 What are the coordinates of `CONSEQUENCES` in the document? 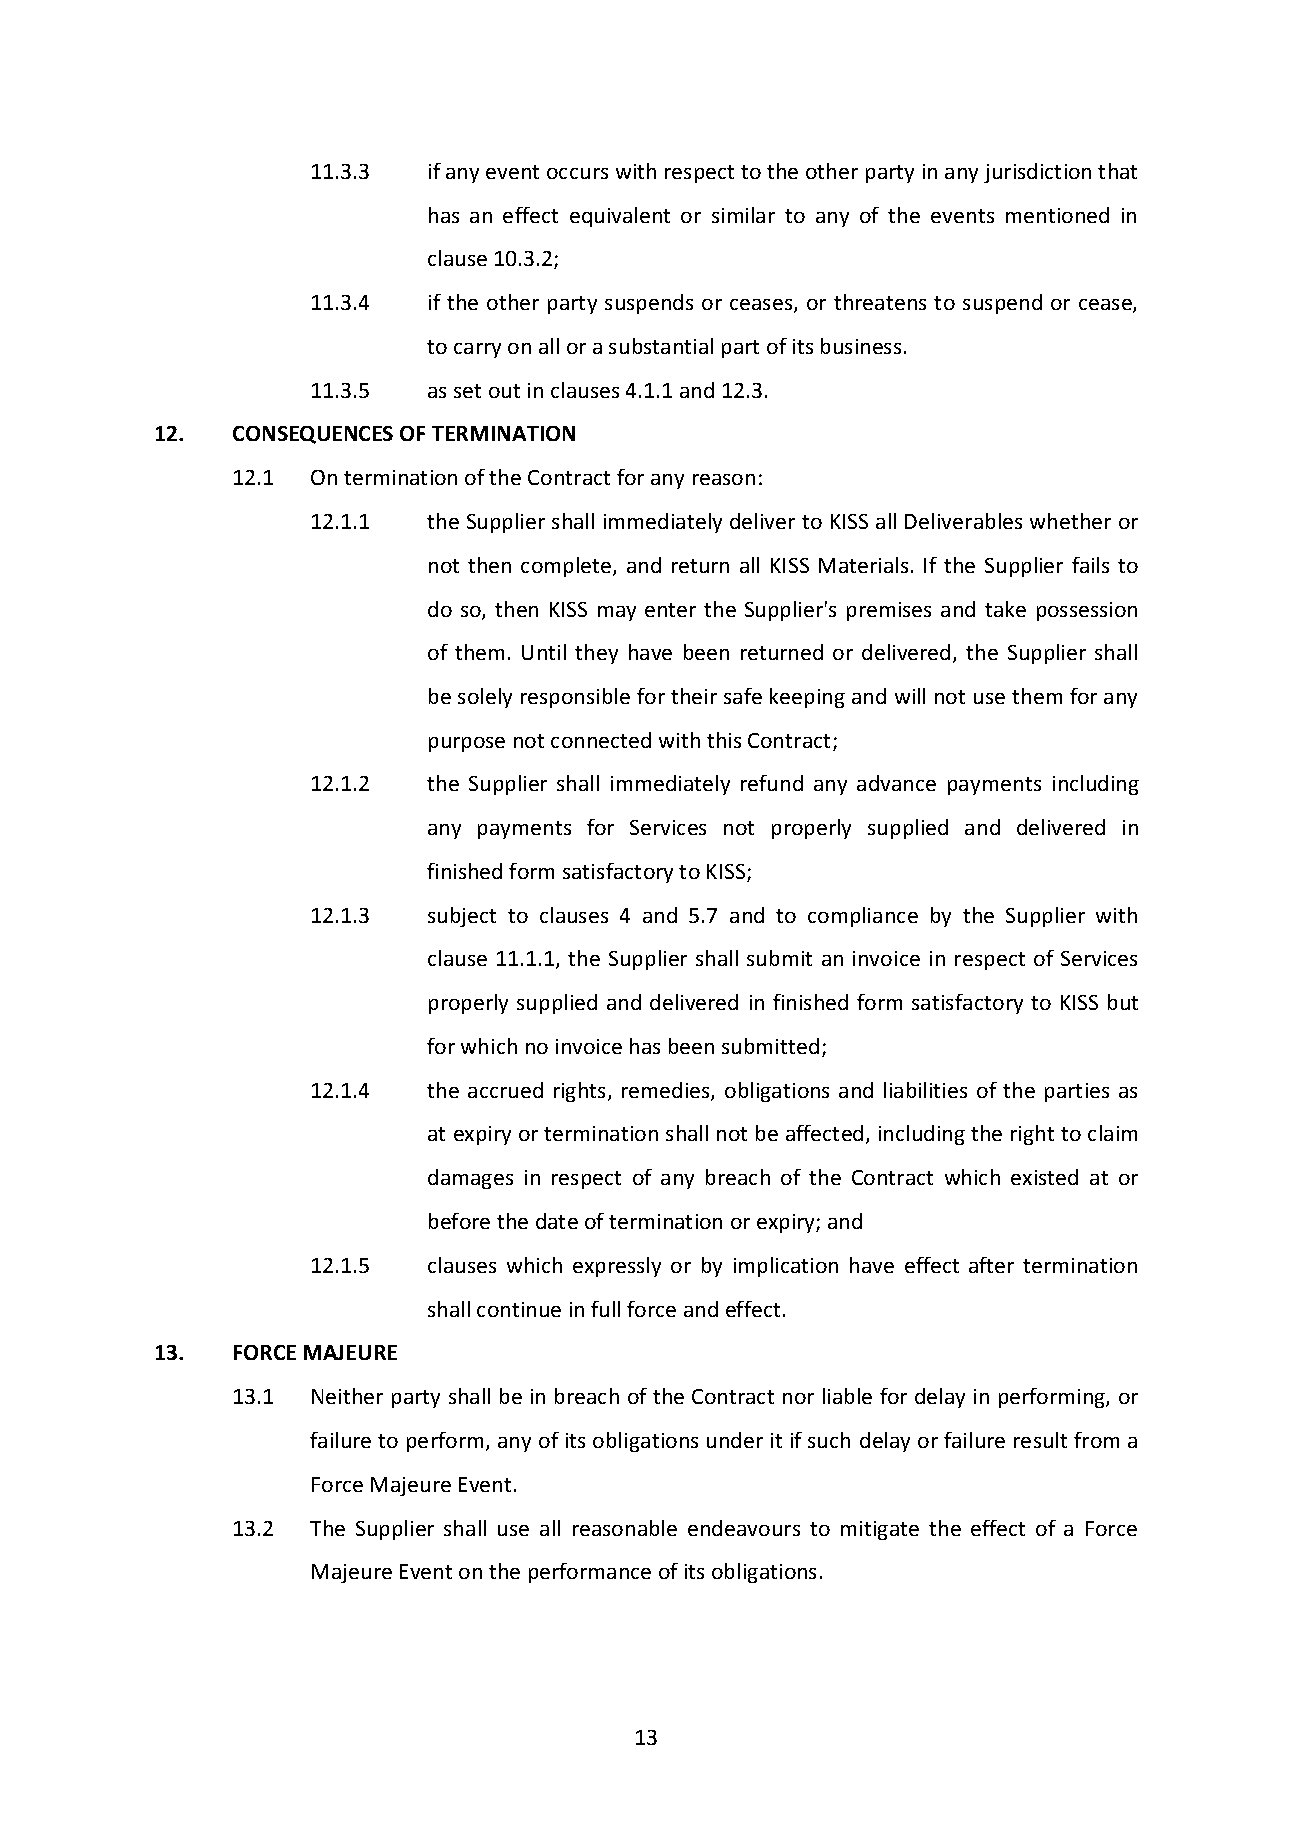 It's located at (313, 435).
